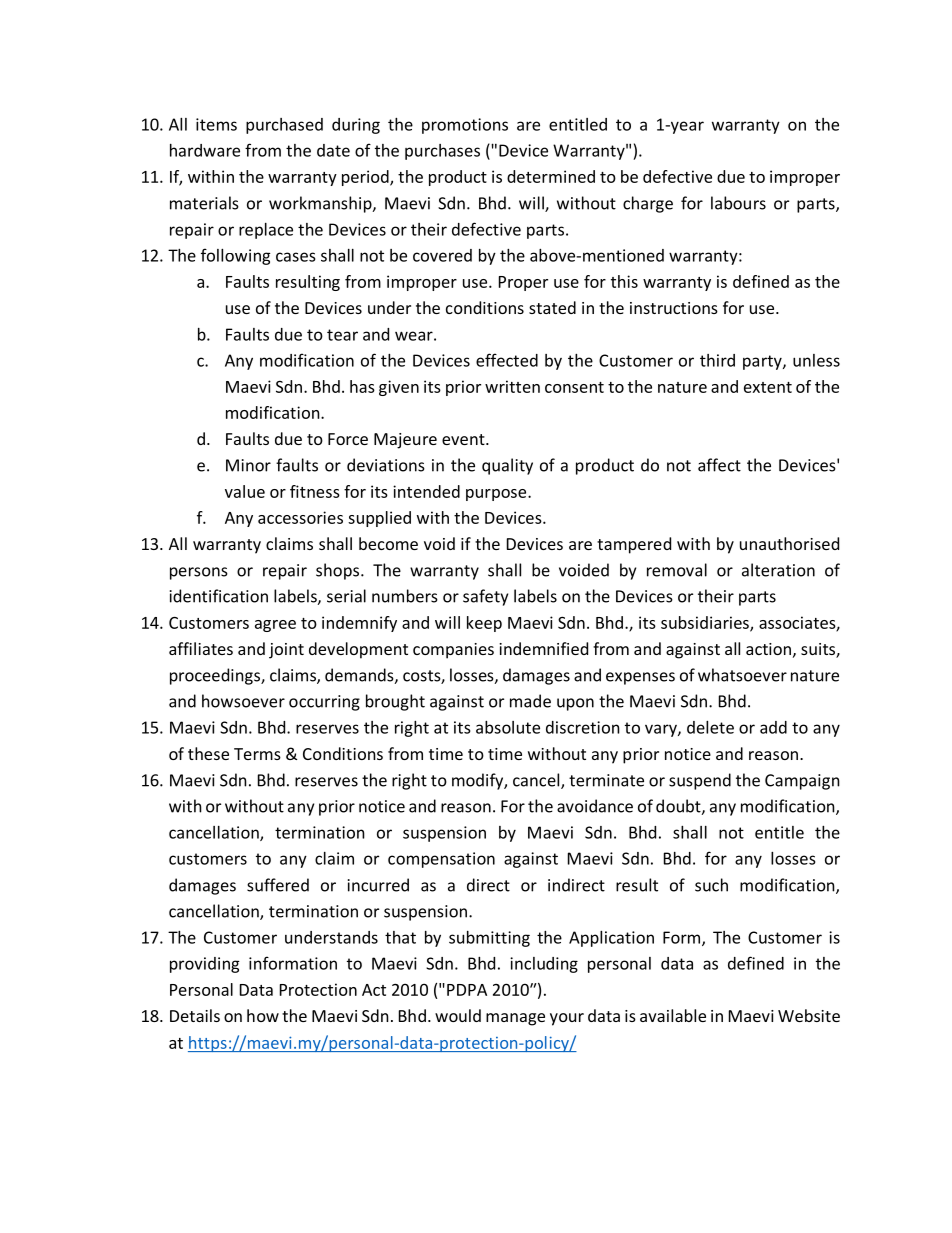 The height and width of the document is (1233, 952). Describe the element at coordinates (248, 465) in the document. I see `Minor` at that location.
